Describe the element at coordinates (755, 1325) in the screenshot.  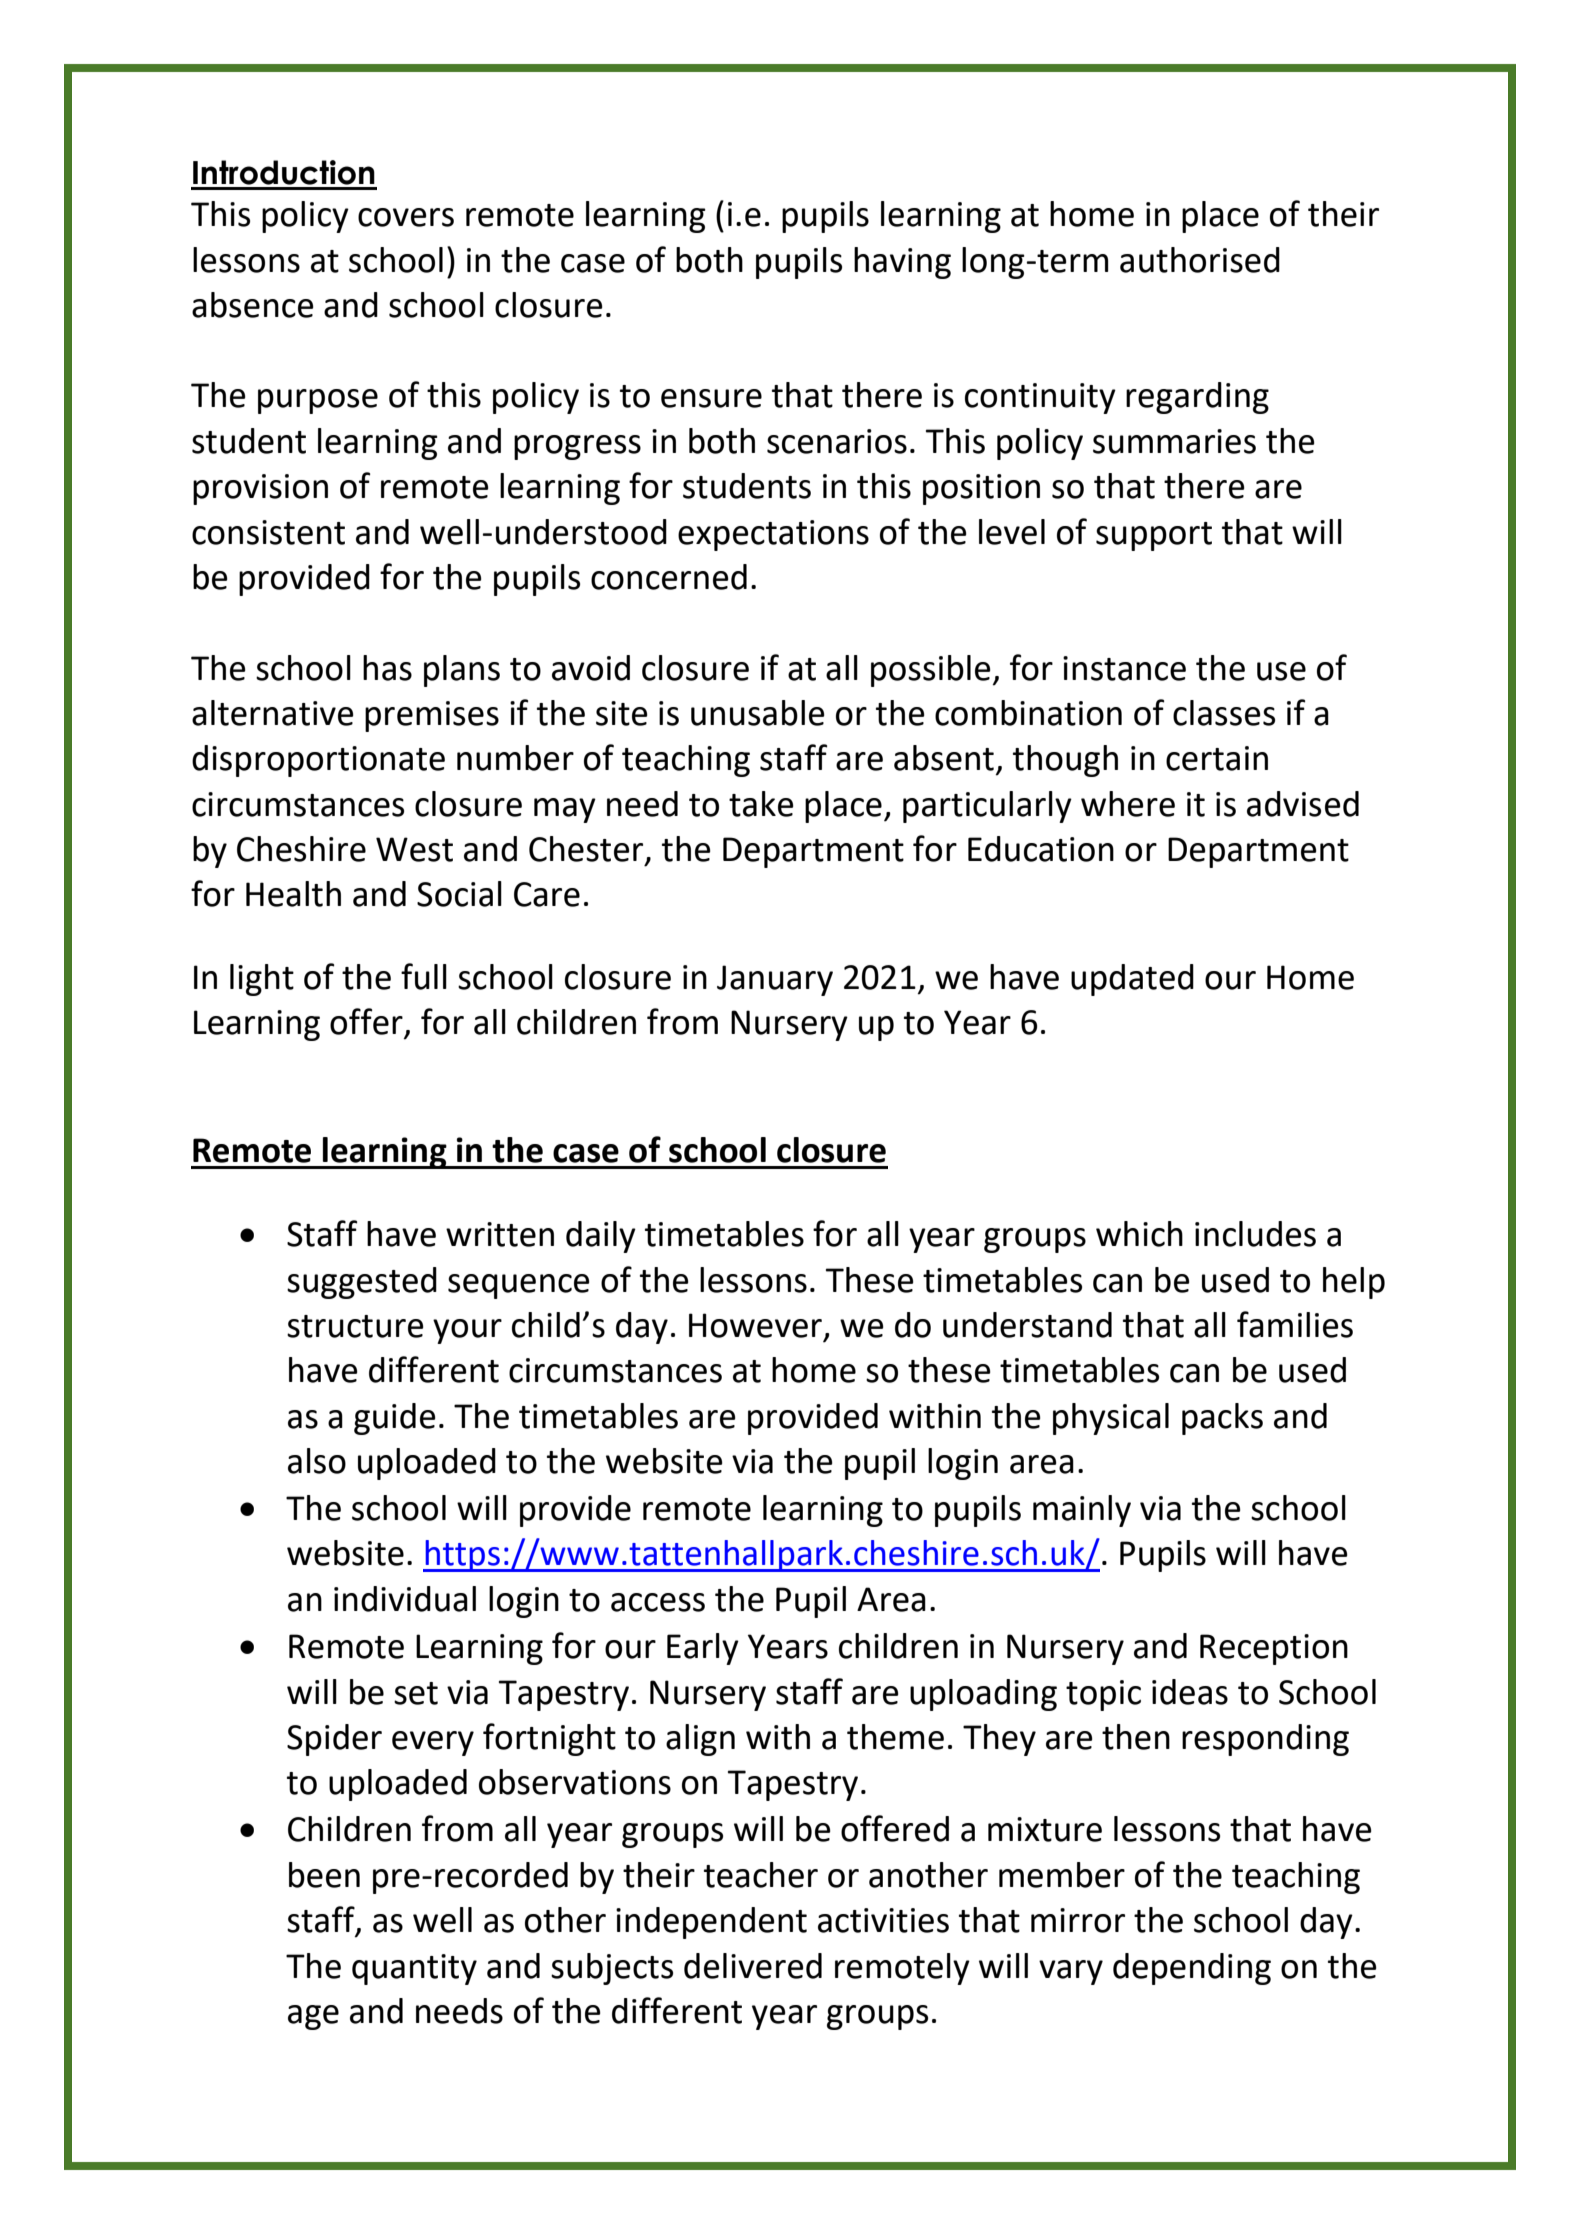
I see `However` at that location.
